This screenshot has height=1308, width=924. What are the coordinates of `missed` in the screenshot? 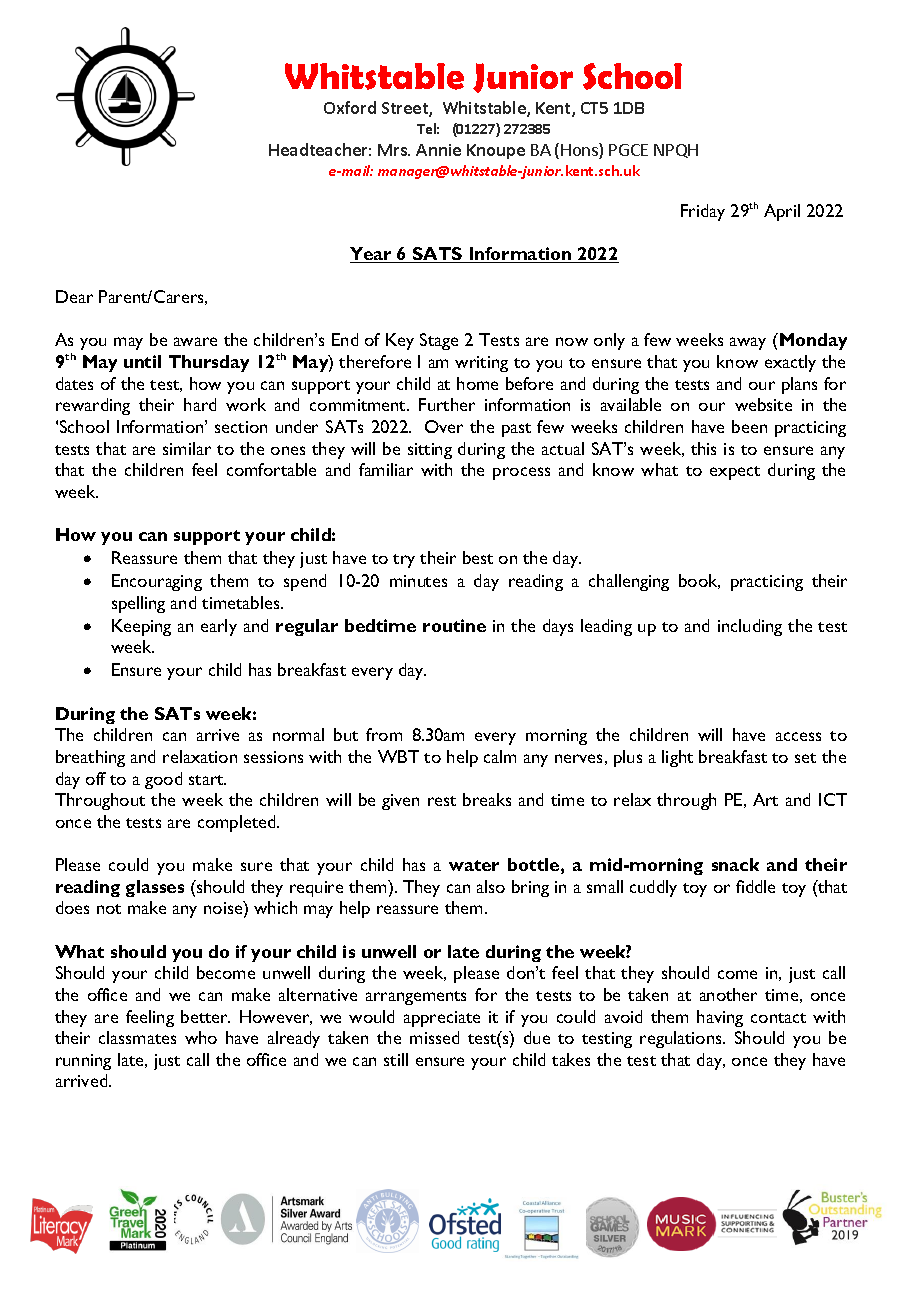 It's located at (434, 1037).
